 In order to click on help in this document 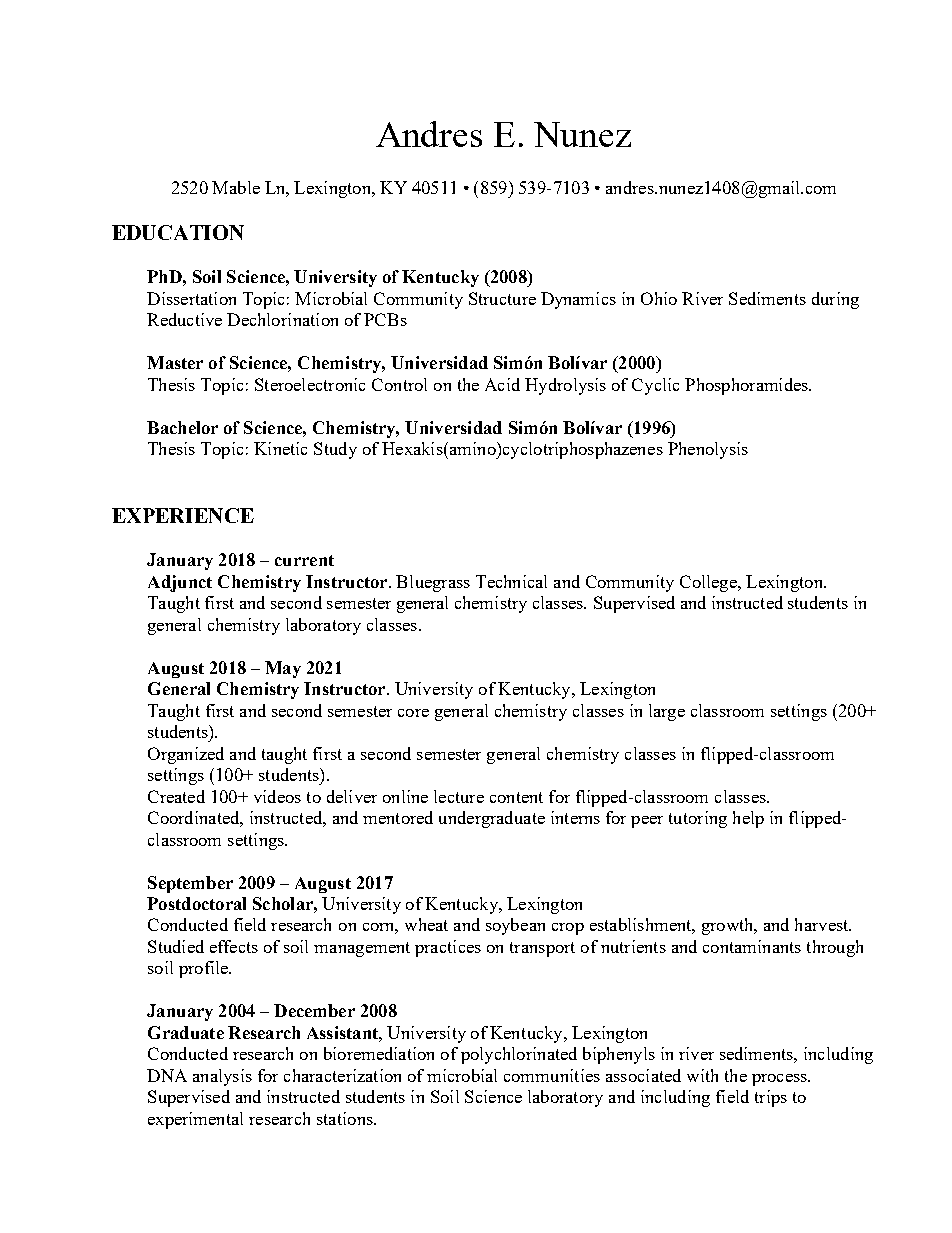, I will do `click(748, 819)`.
